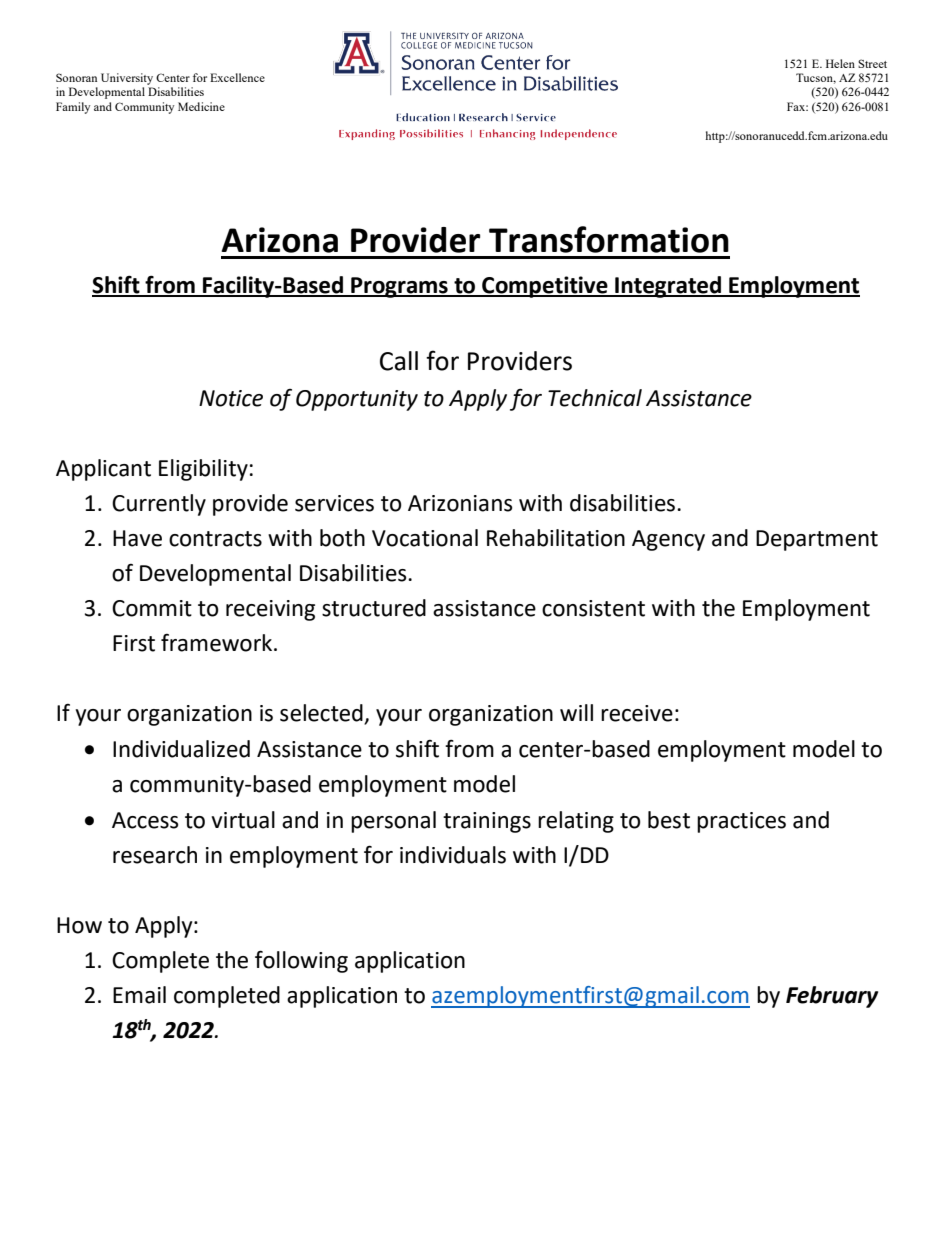  I want to click on Excellence, so click(237, 77).
